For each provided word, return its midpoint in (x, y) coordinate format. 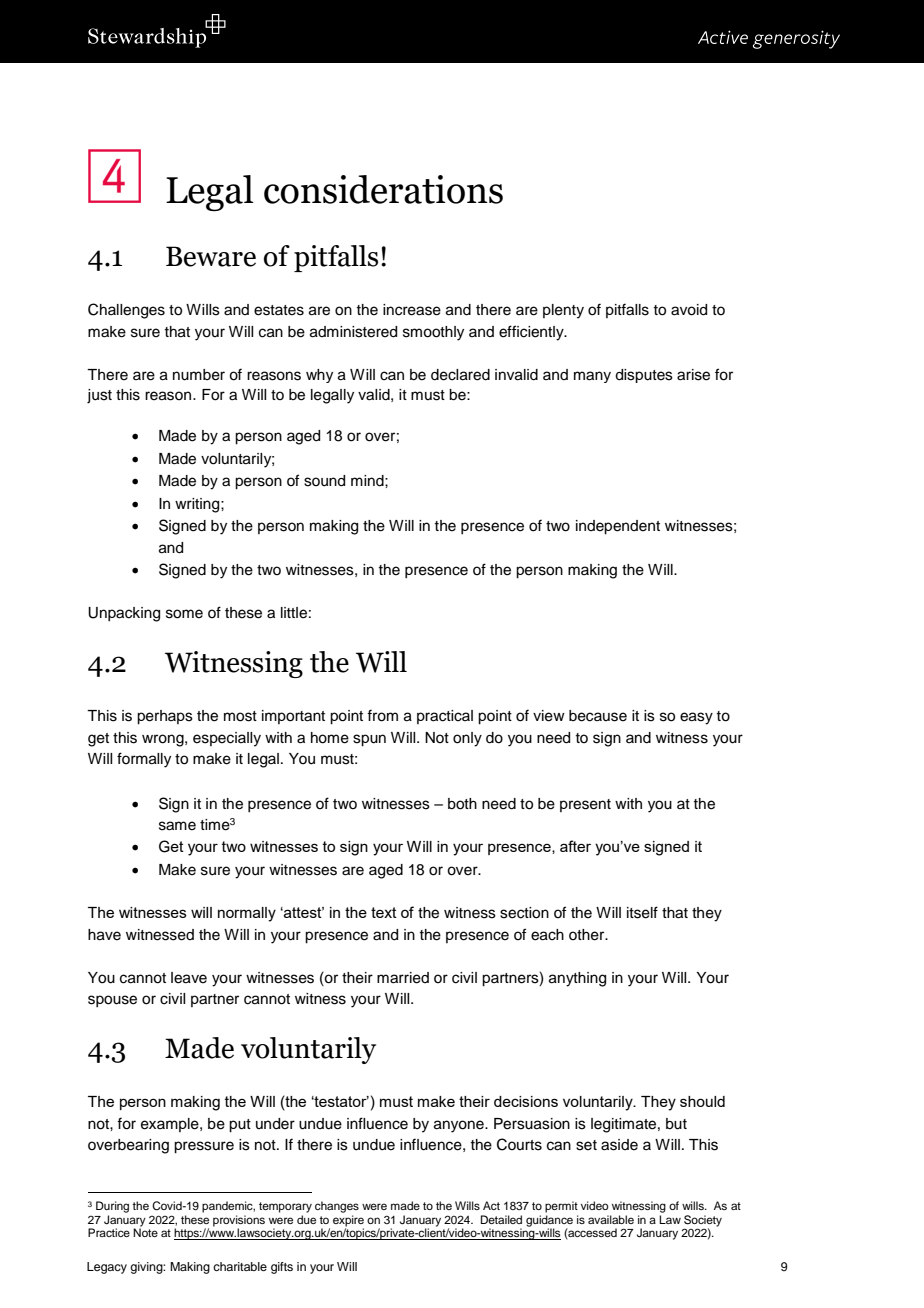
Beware (211, 256)
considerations (383, 189)
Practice (109, 1232)
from (382, 715)
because (598, 716)
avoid (689, 310)
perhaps (165, 717)
